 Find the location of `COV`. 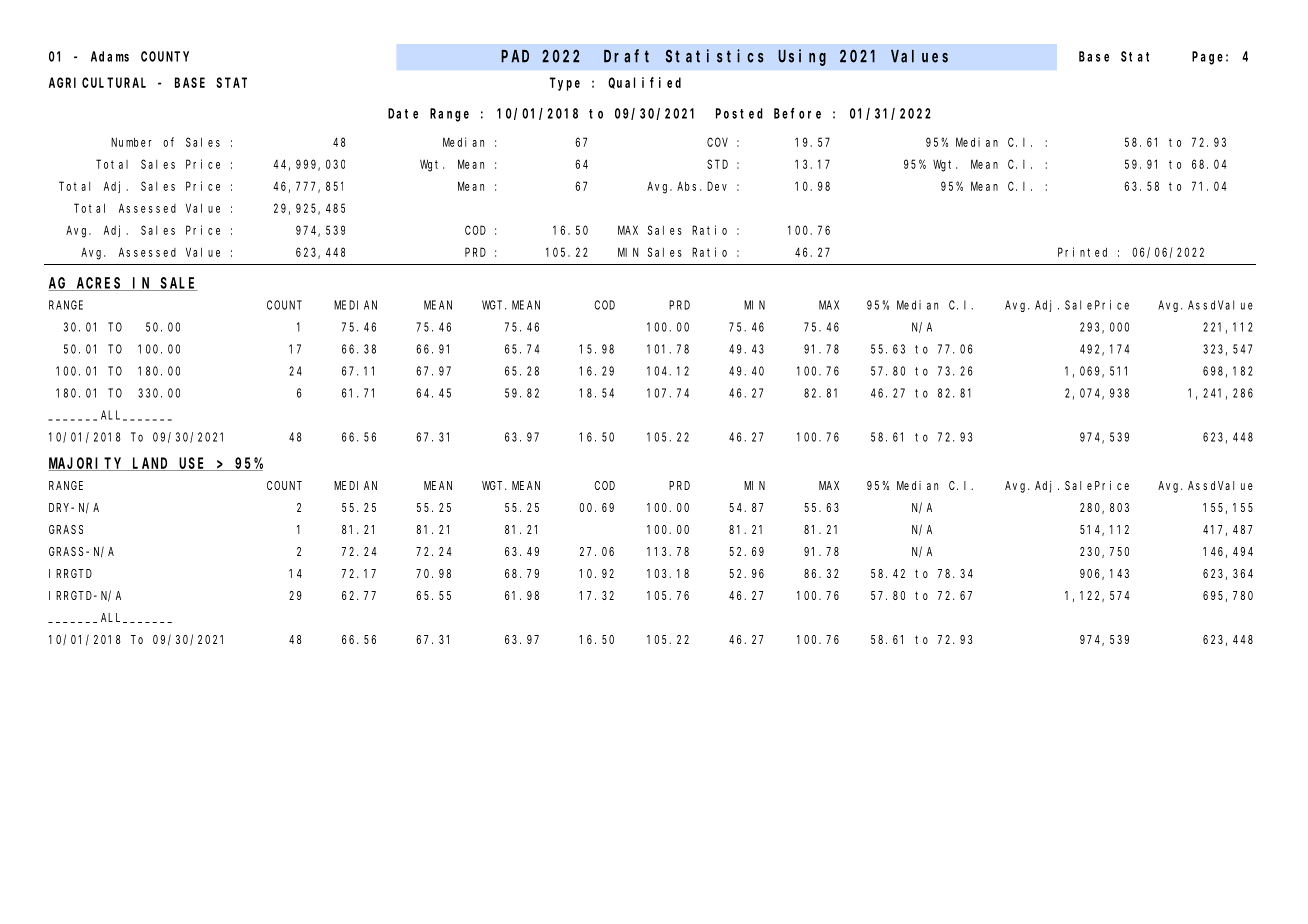

COV is located at coordinates (717, 142).
